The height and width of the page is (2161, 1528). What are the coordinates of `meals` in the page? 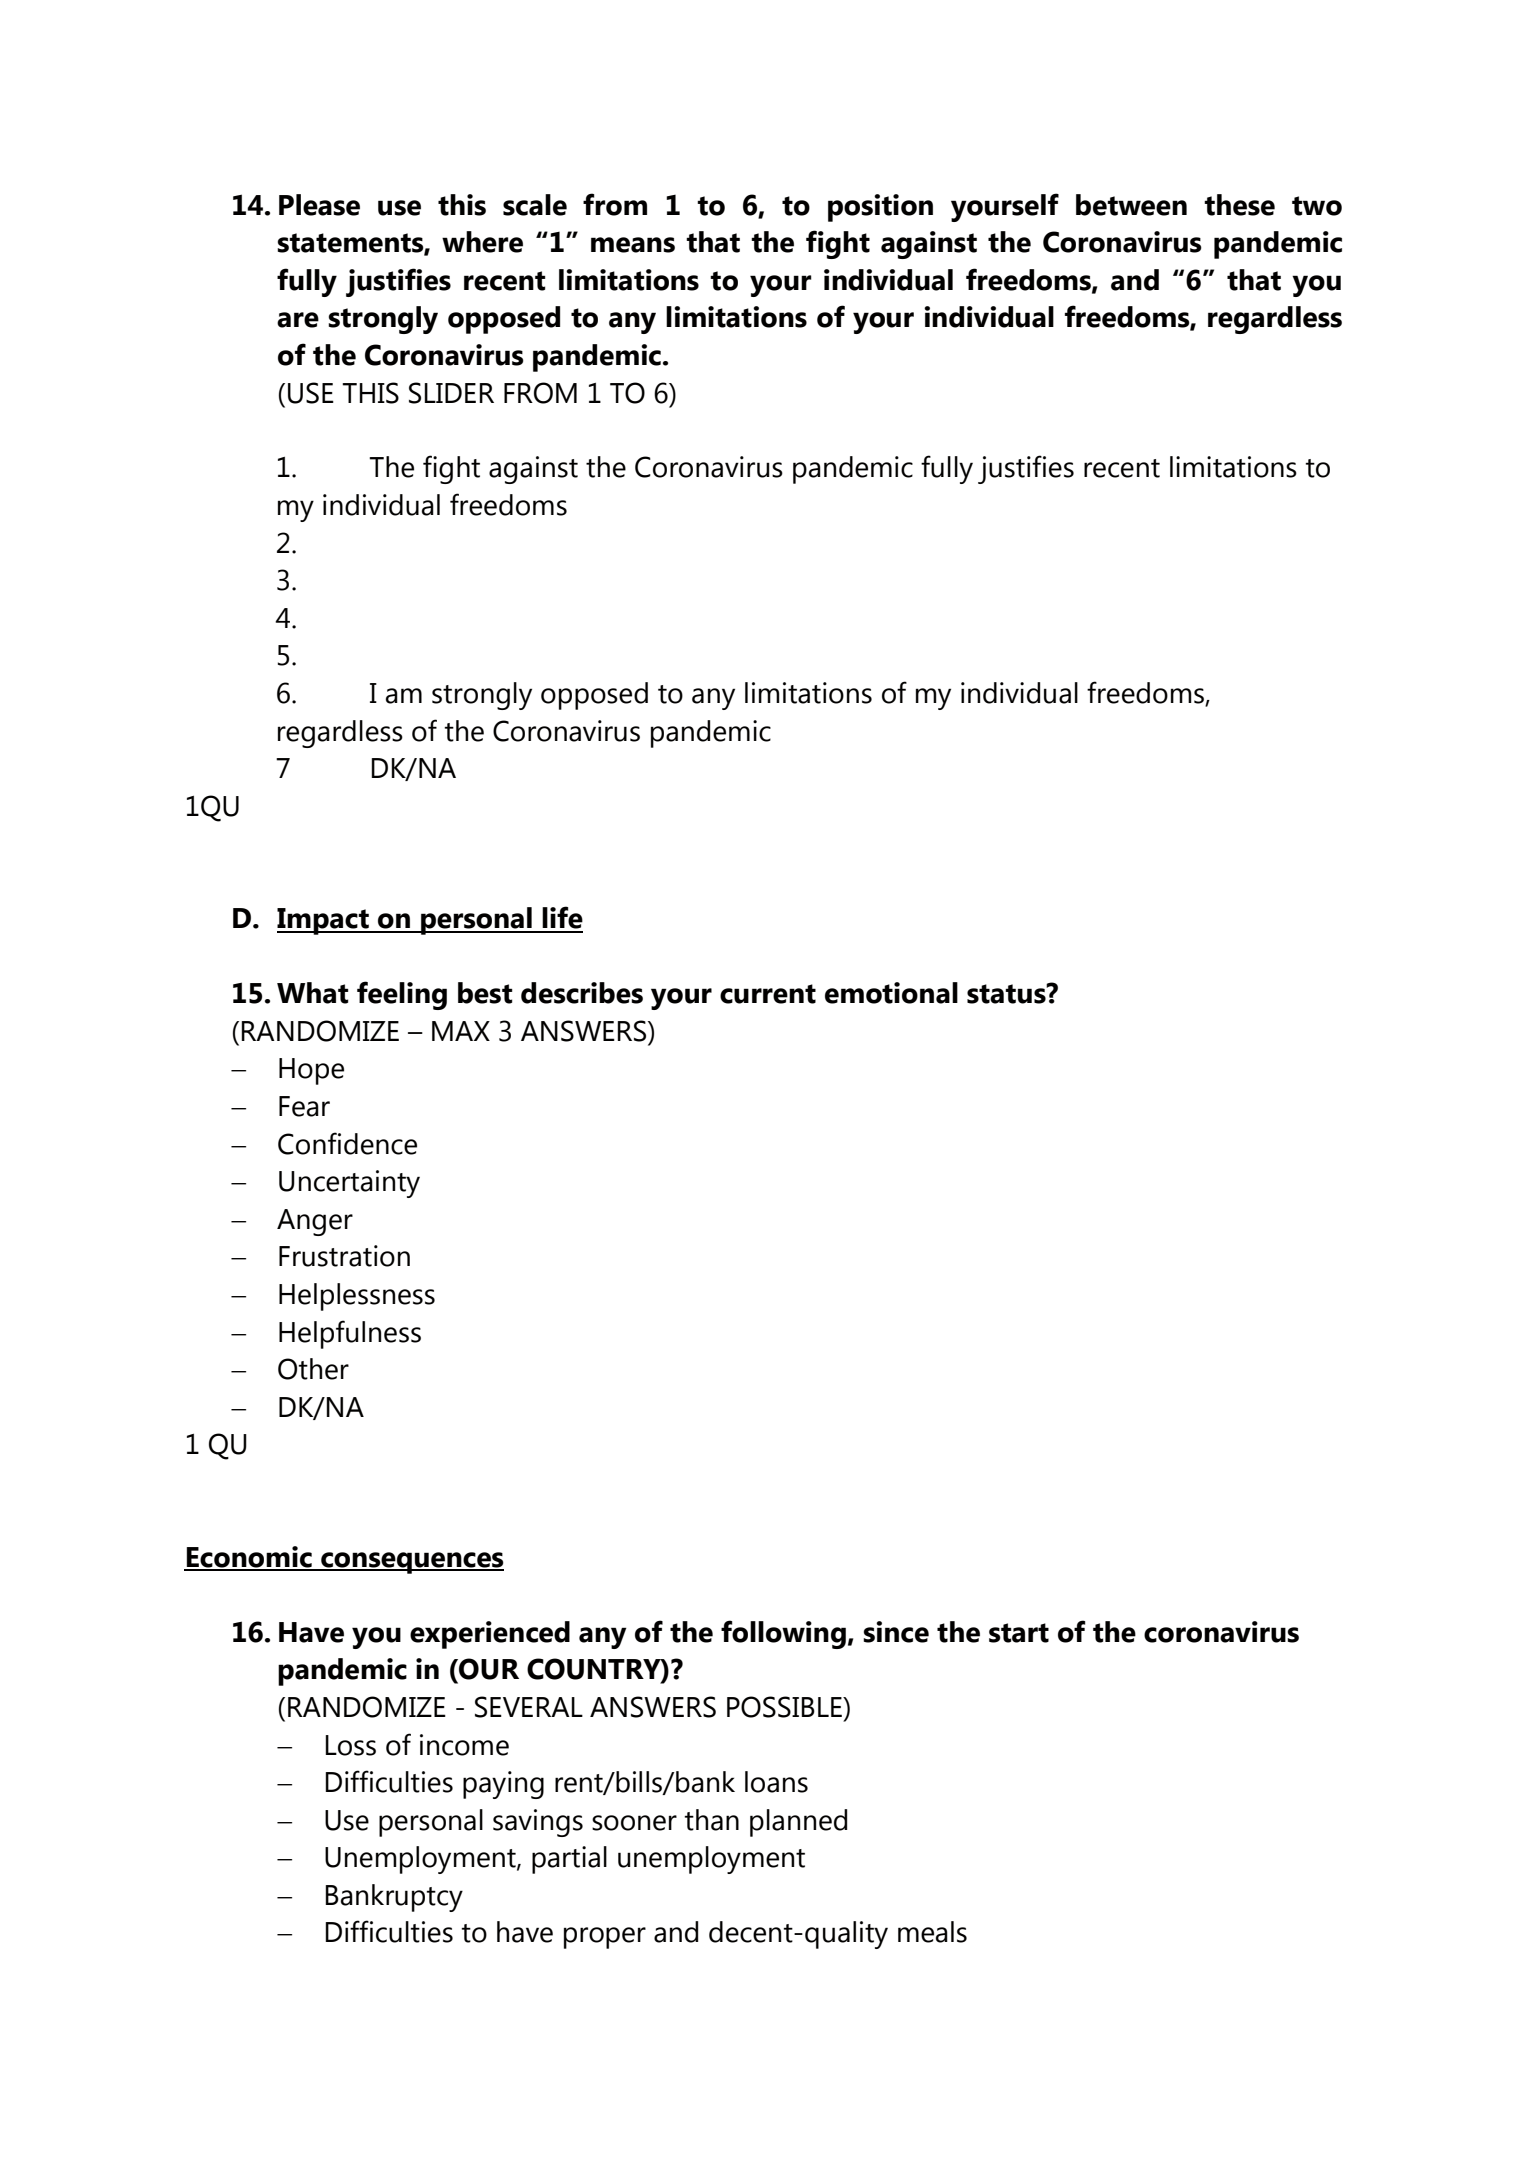 It's located at (932, 1932).
